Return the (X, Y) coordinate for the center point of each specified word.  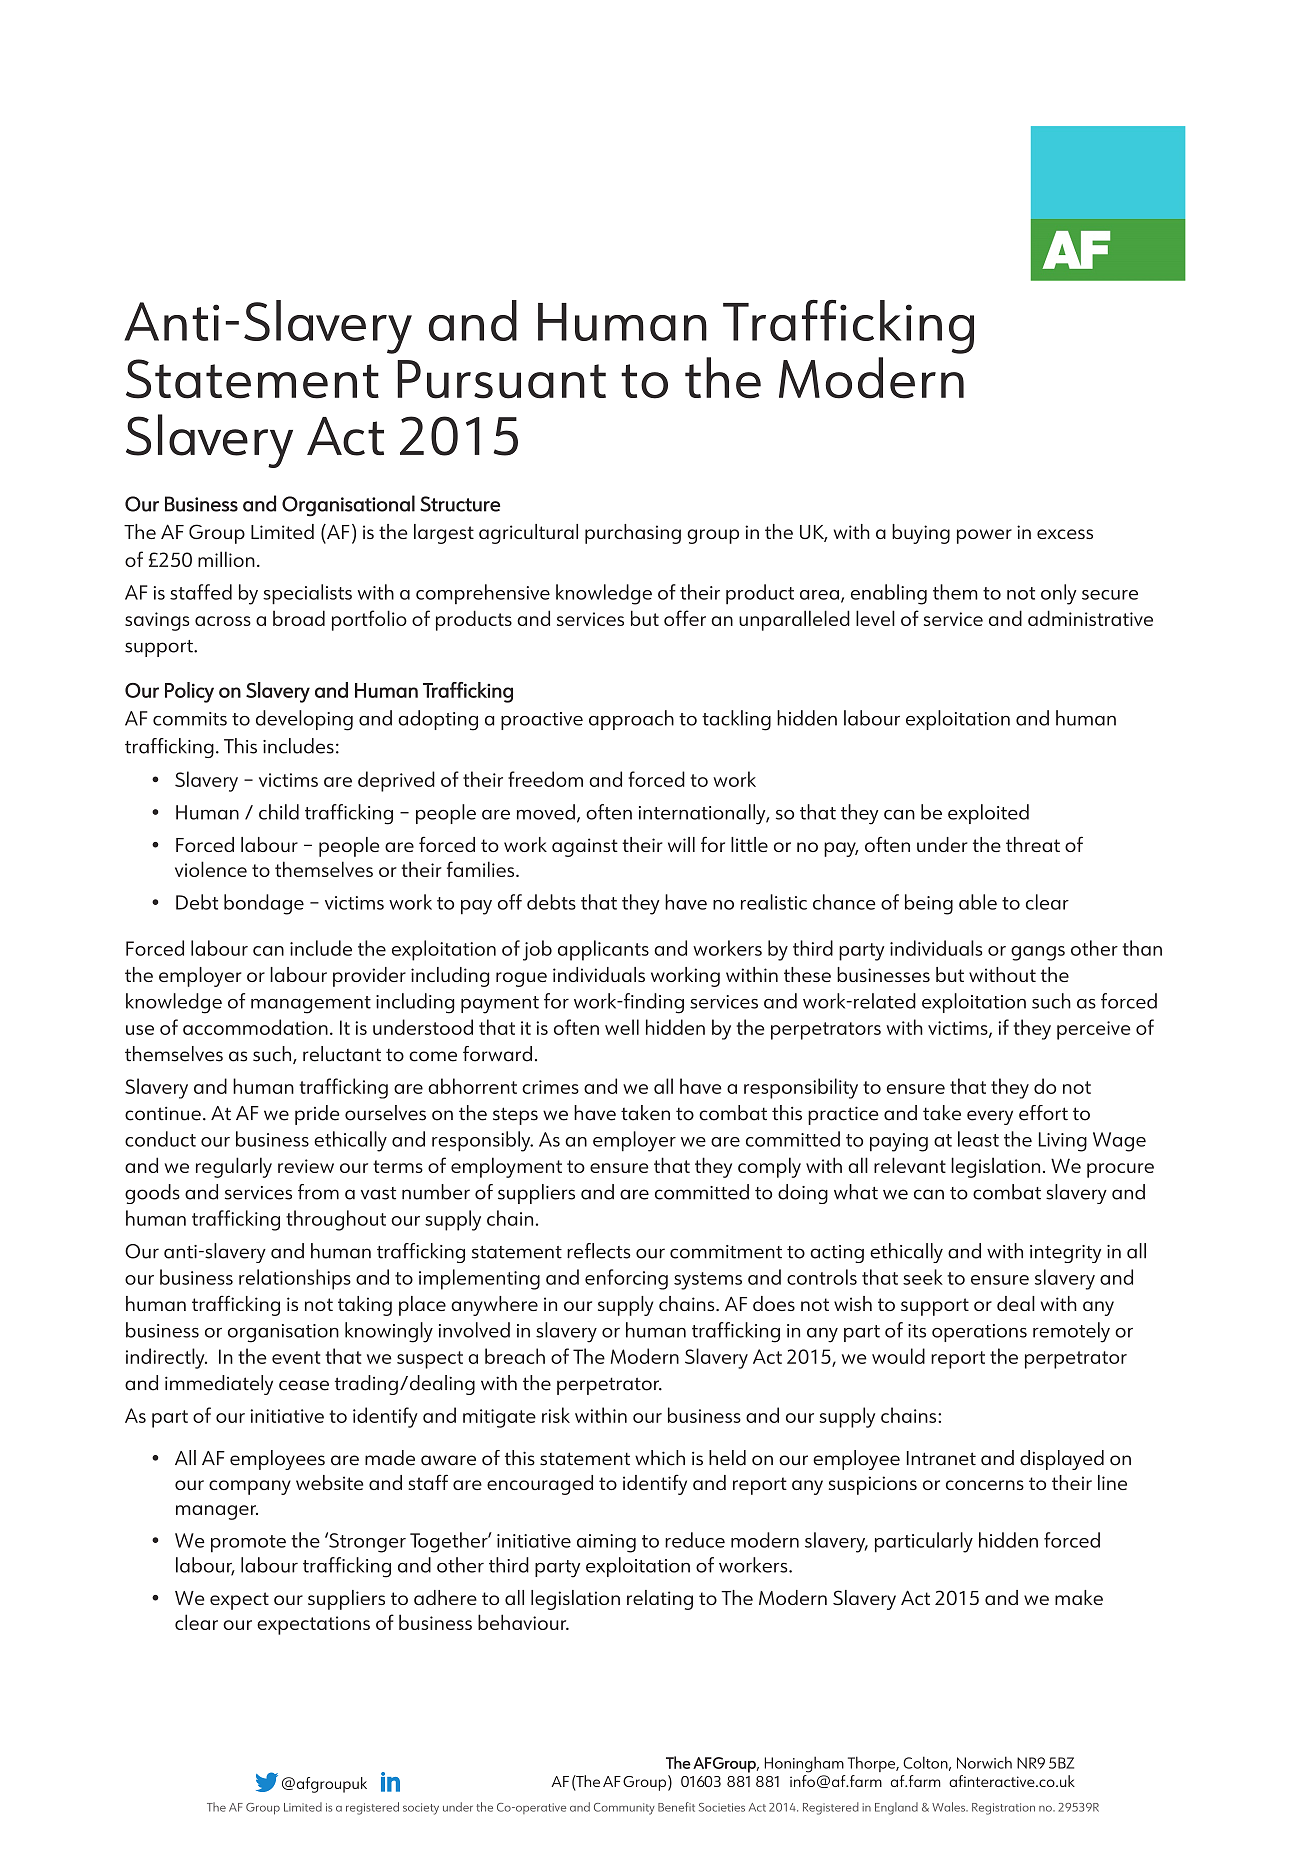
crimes (550, 1087)
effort (1043, 1113)
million (226, 559)
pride (317, 1115)
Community (624, 1809)
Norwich (984, 1762)
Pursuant (501, 379)
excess (1065, 534)
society (421, 1809)
